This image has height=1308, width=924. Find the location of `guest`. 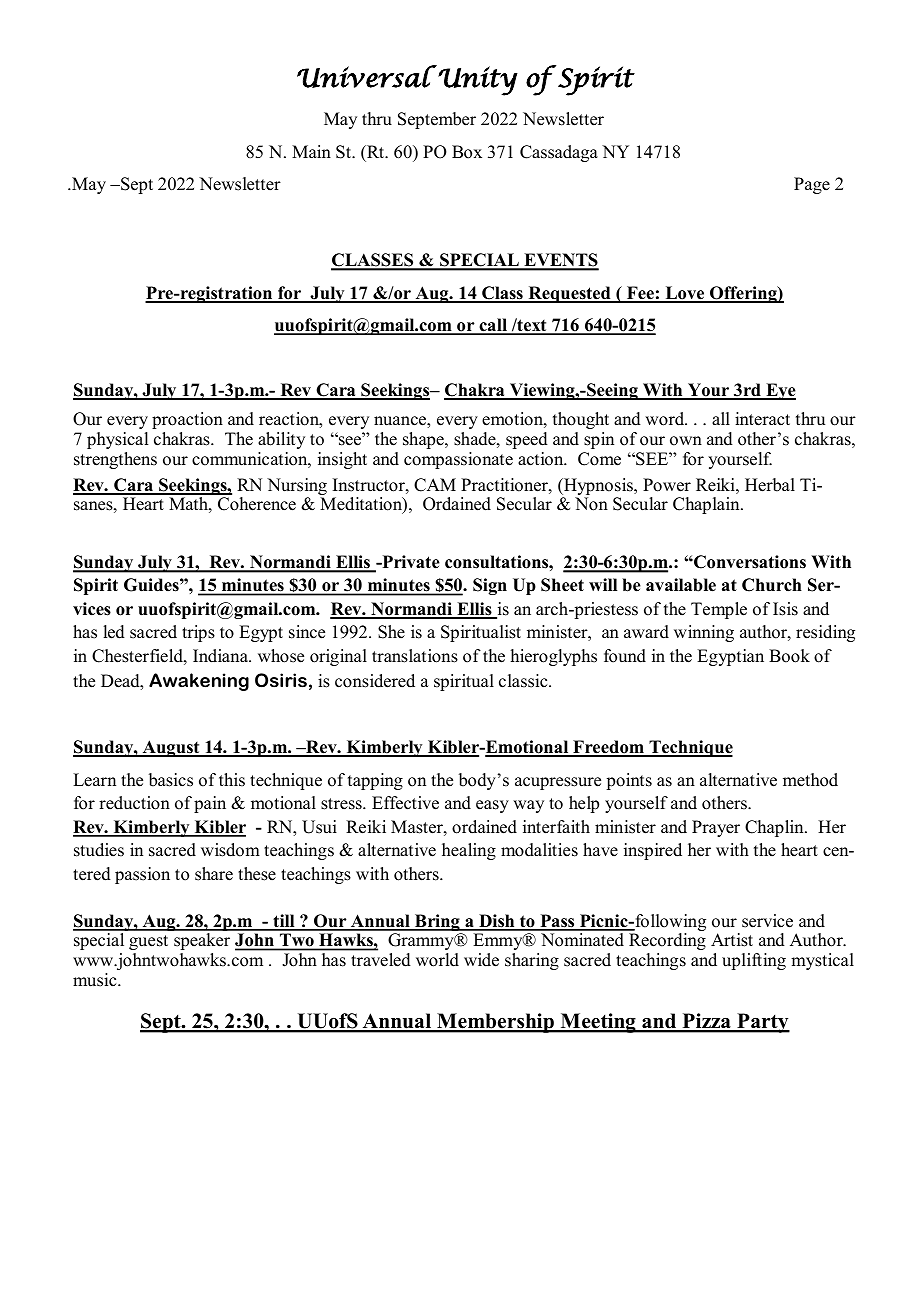

guest is located at coordinates (148, 942).
